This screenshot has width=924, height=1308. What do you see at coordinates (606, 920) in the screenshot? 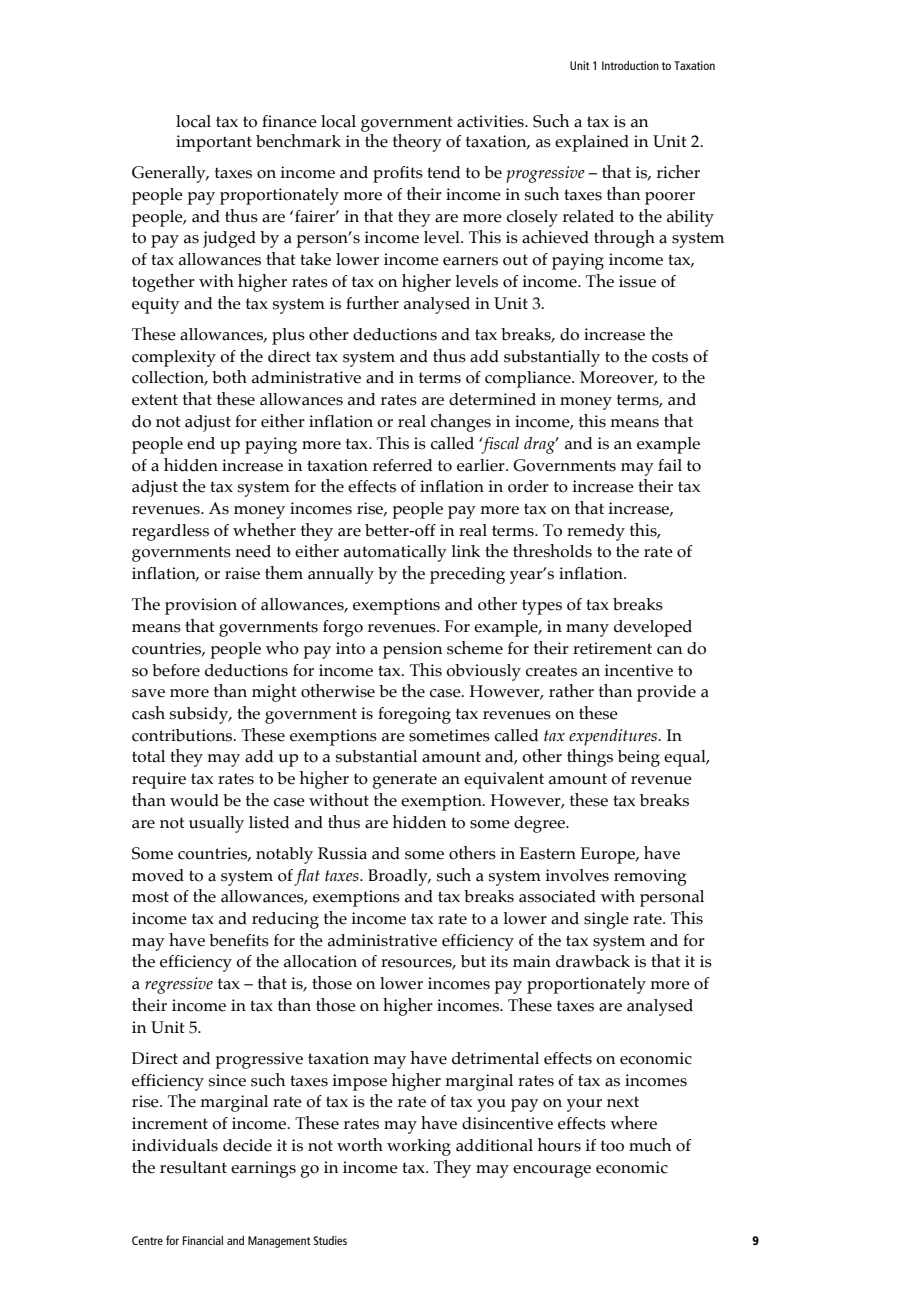
I see `single` at bounding box center [606, 920].
